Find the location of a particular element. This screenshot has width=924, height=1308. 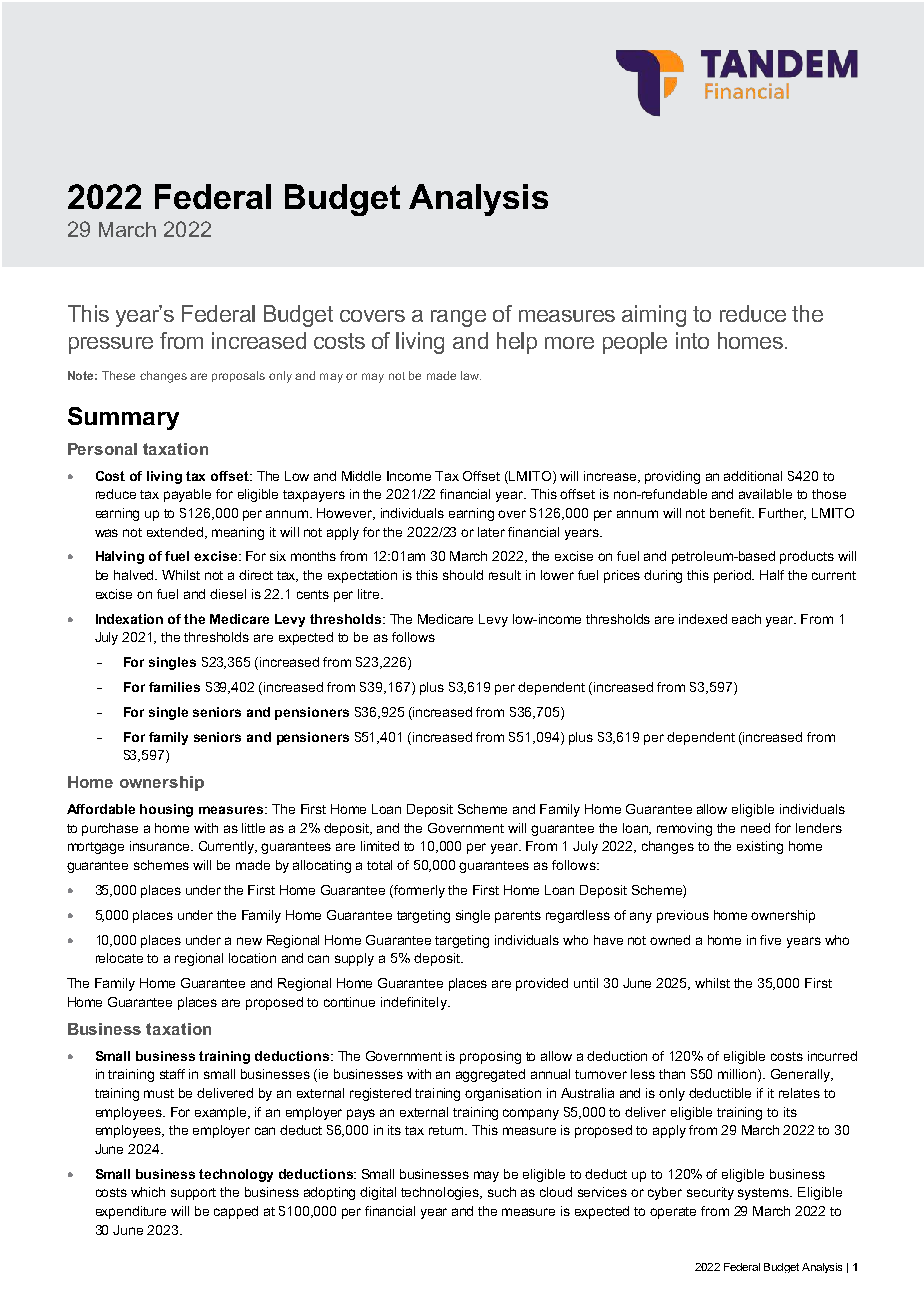

each is located at coordinates (746, 619).
